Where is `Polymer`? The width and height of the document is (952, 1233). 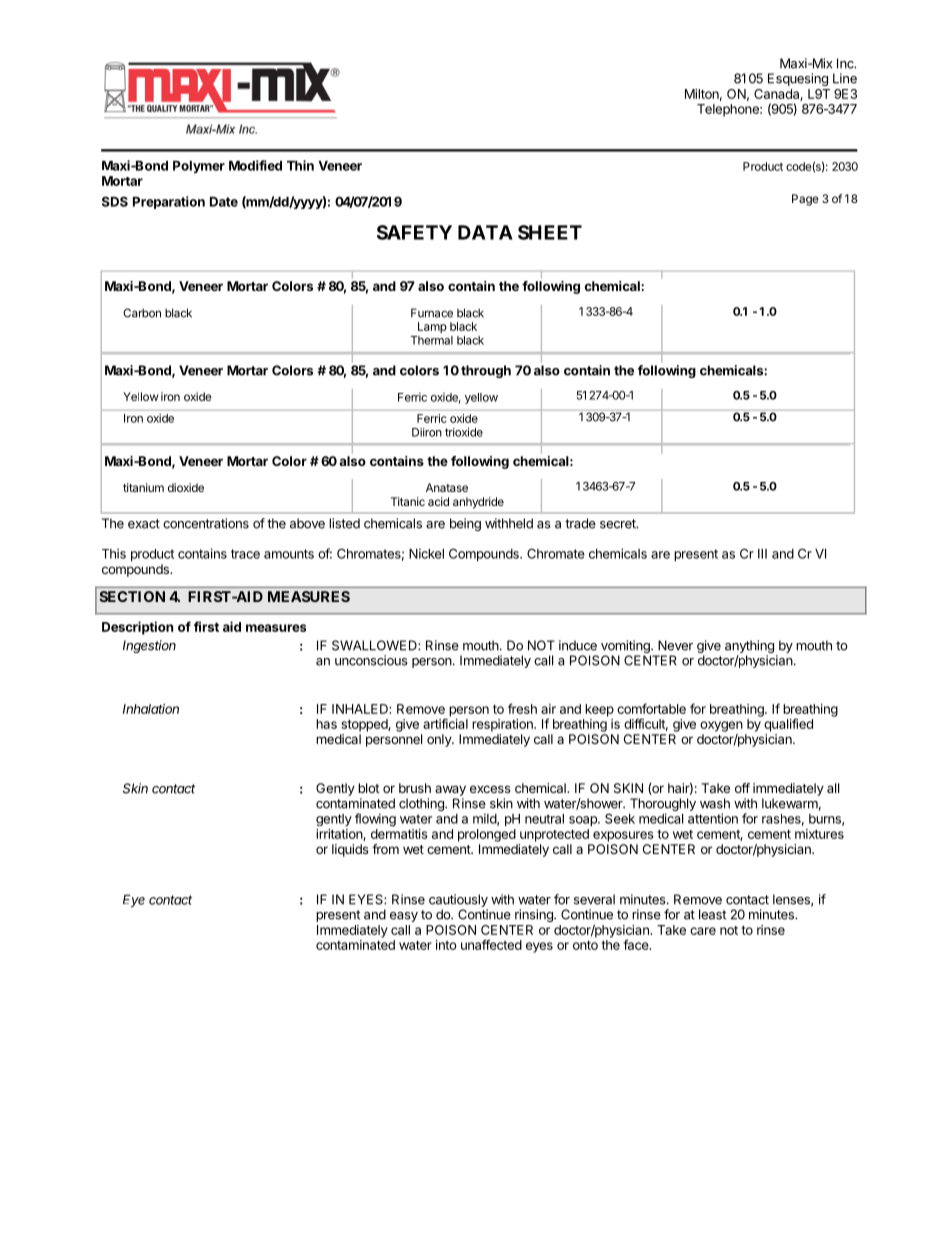 Polymer is located at coordinates (199, 167).
